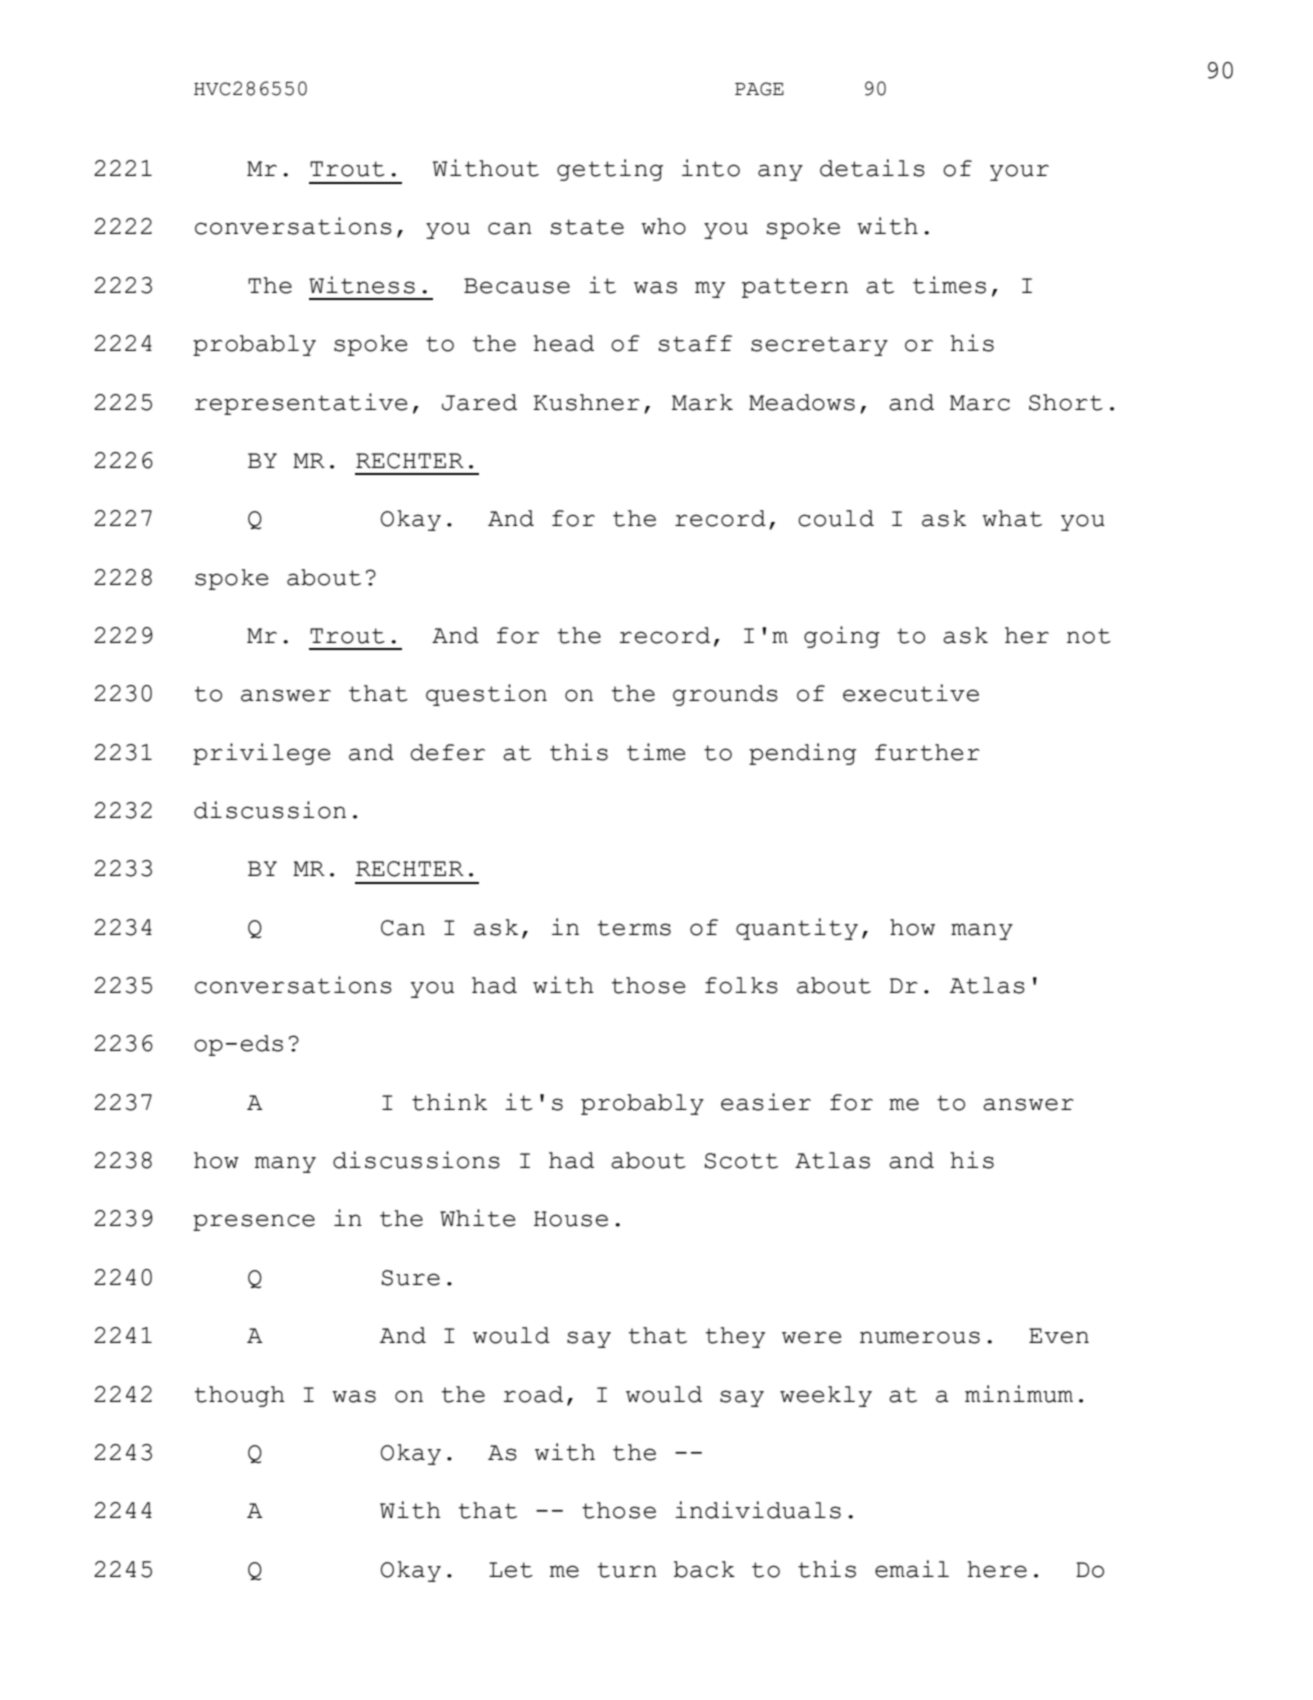 This screenshot has width=1313, height=1700. Describe the element at coordinates (511, 1570) in the screenshot. I see `Let` at that location.
